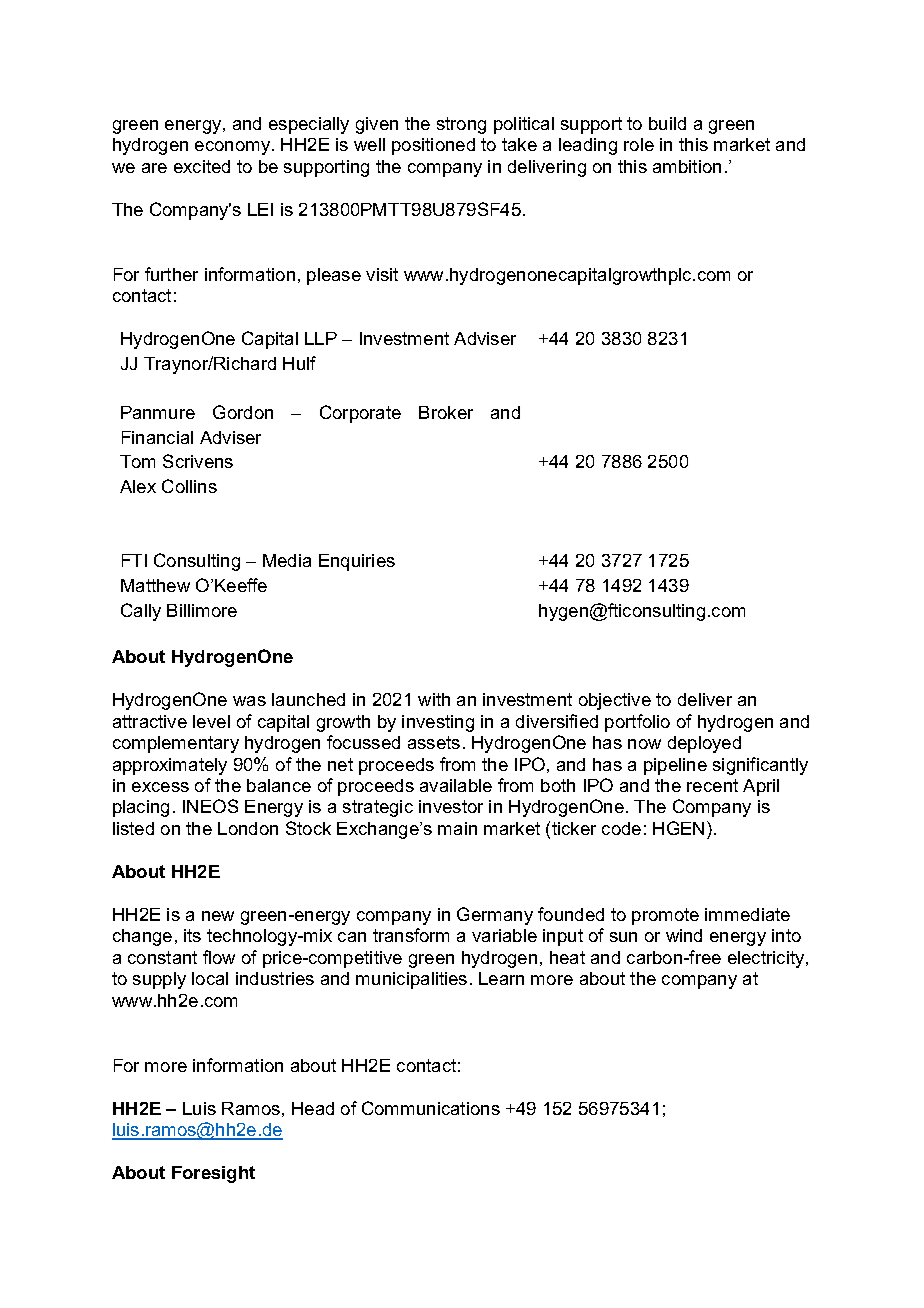  Describe the element at coordinates (687, 166) in the document. I see `ambition` at that location.
